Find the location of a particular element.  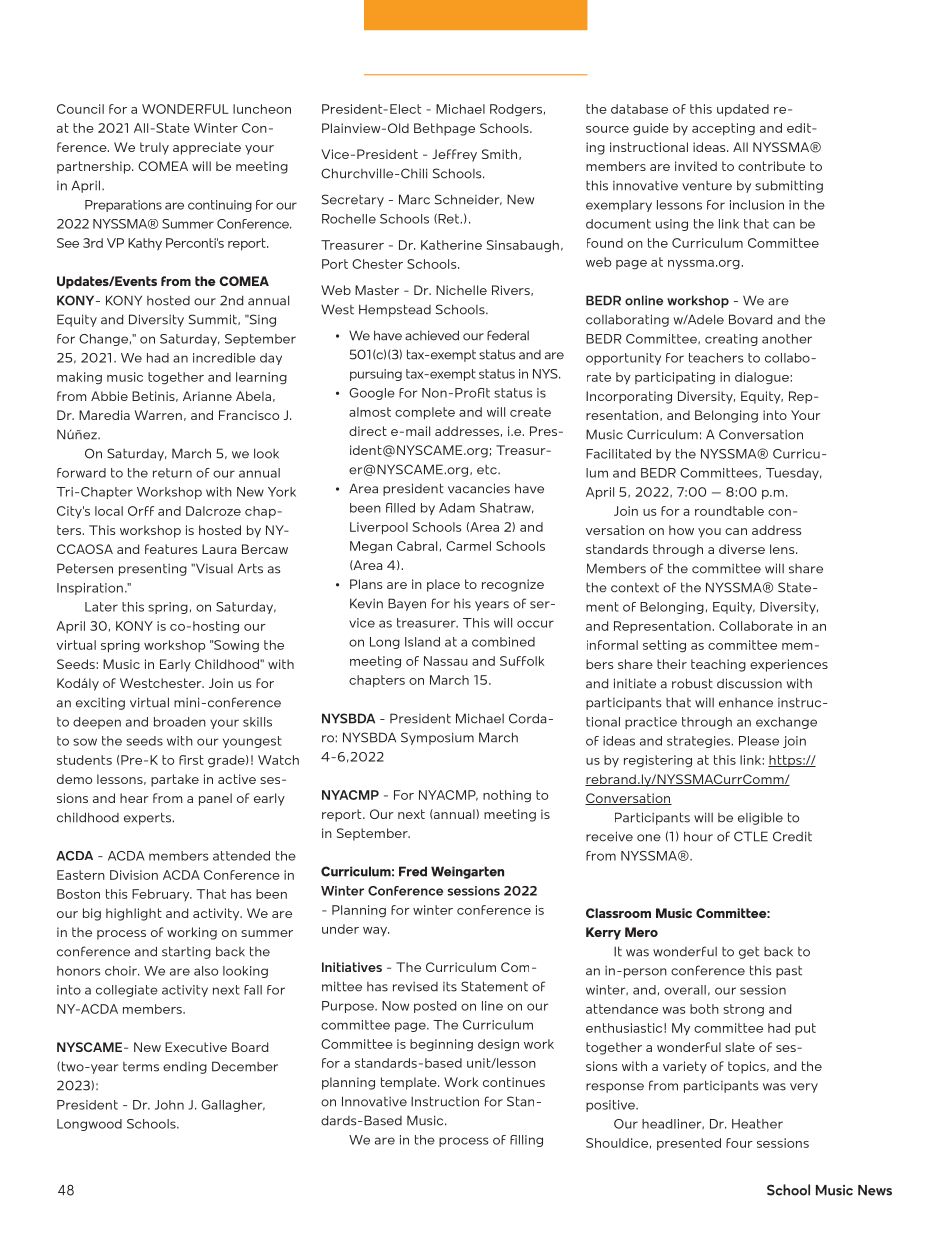

experiences is located at coordinates (789, 665).
